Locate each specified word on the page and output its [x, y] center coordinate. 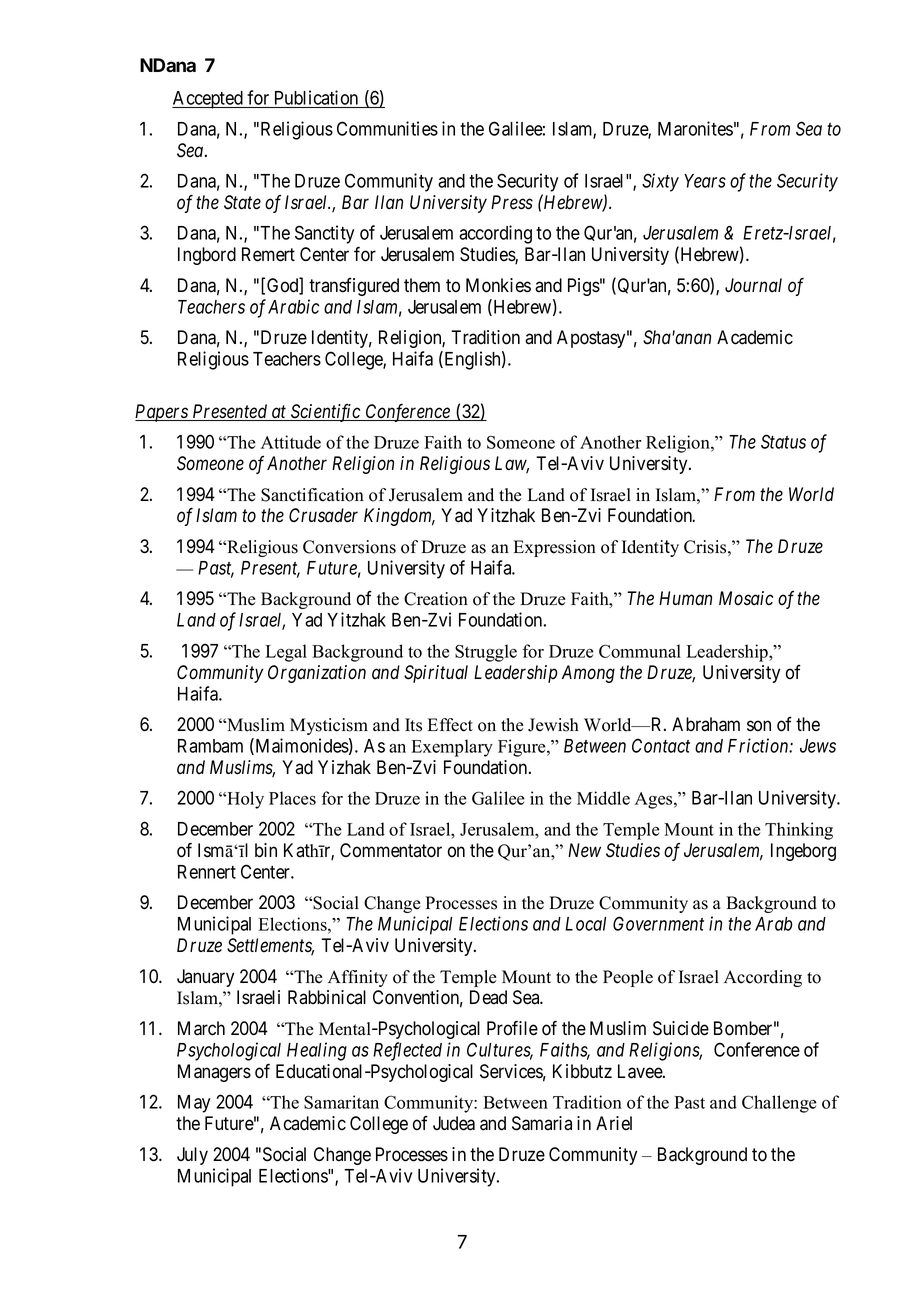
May [194, 1104]
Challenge [779, 1104]
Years [705, 181]
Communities [387, 128]
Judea [454, 1123]
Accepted [208, 100]
